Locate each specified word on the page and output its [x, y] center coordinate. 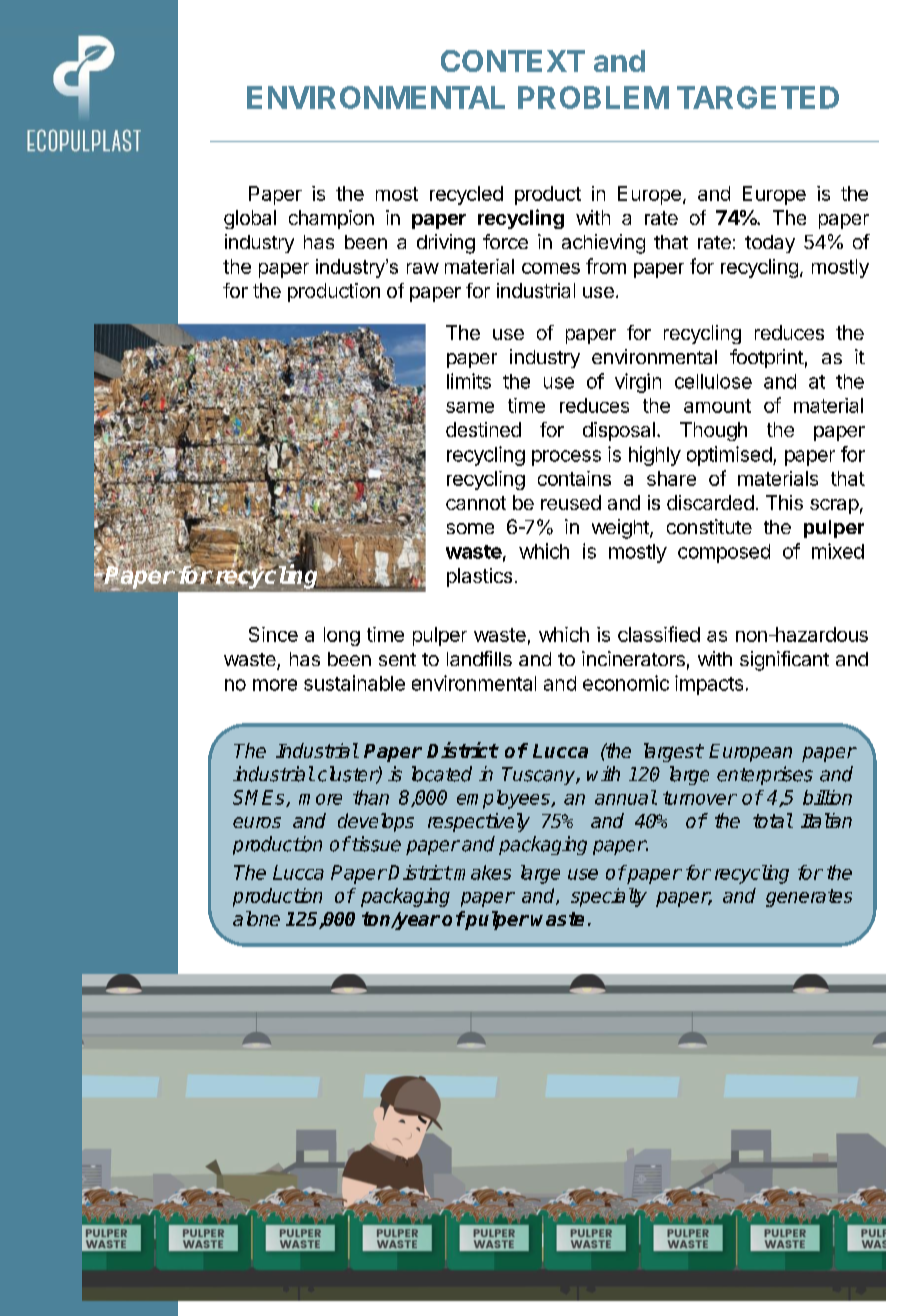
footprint [767, 358]
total [773, 820]
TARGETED [758, 97]
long [342, 636]
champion [331, 219]
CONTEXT [513, 61]
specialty [609, 897]
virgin [638, 383]
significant [784, 661]
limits [469, 381]
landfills [479, 658]
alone [256, 918]
